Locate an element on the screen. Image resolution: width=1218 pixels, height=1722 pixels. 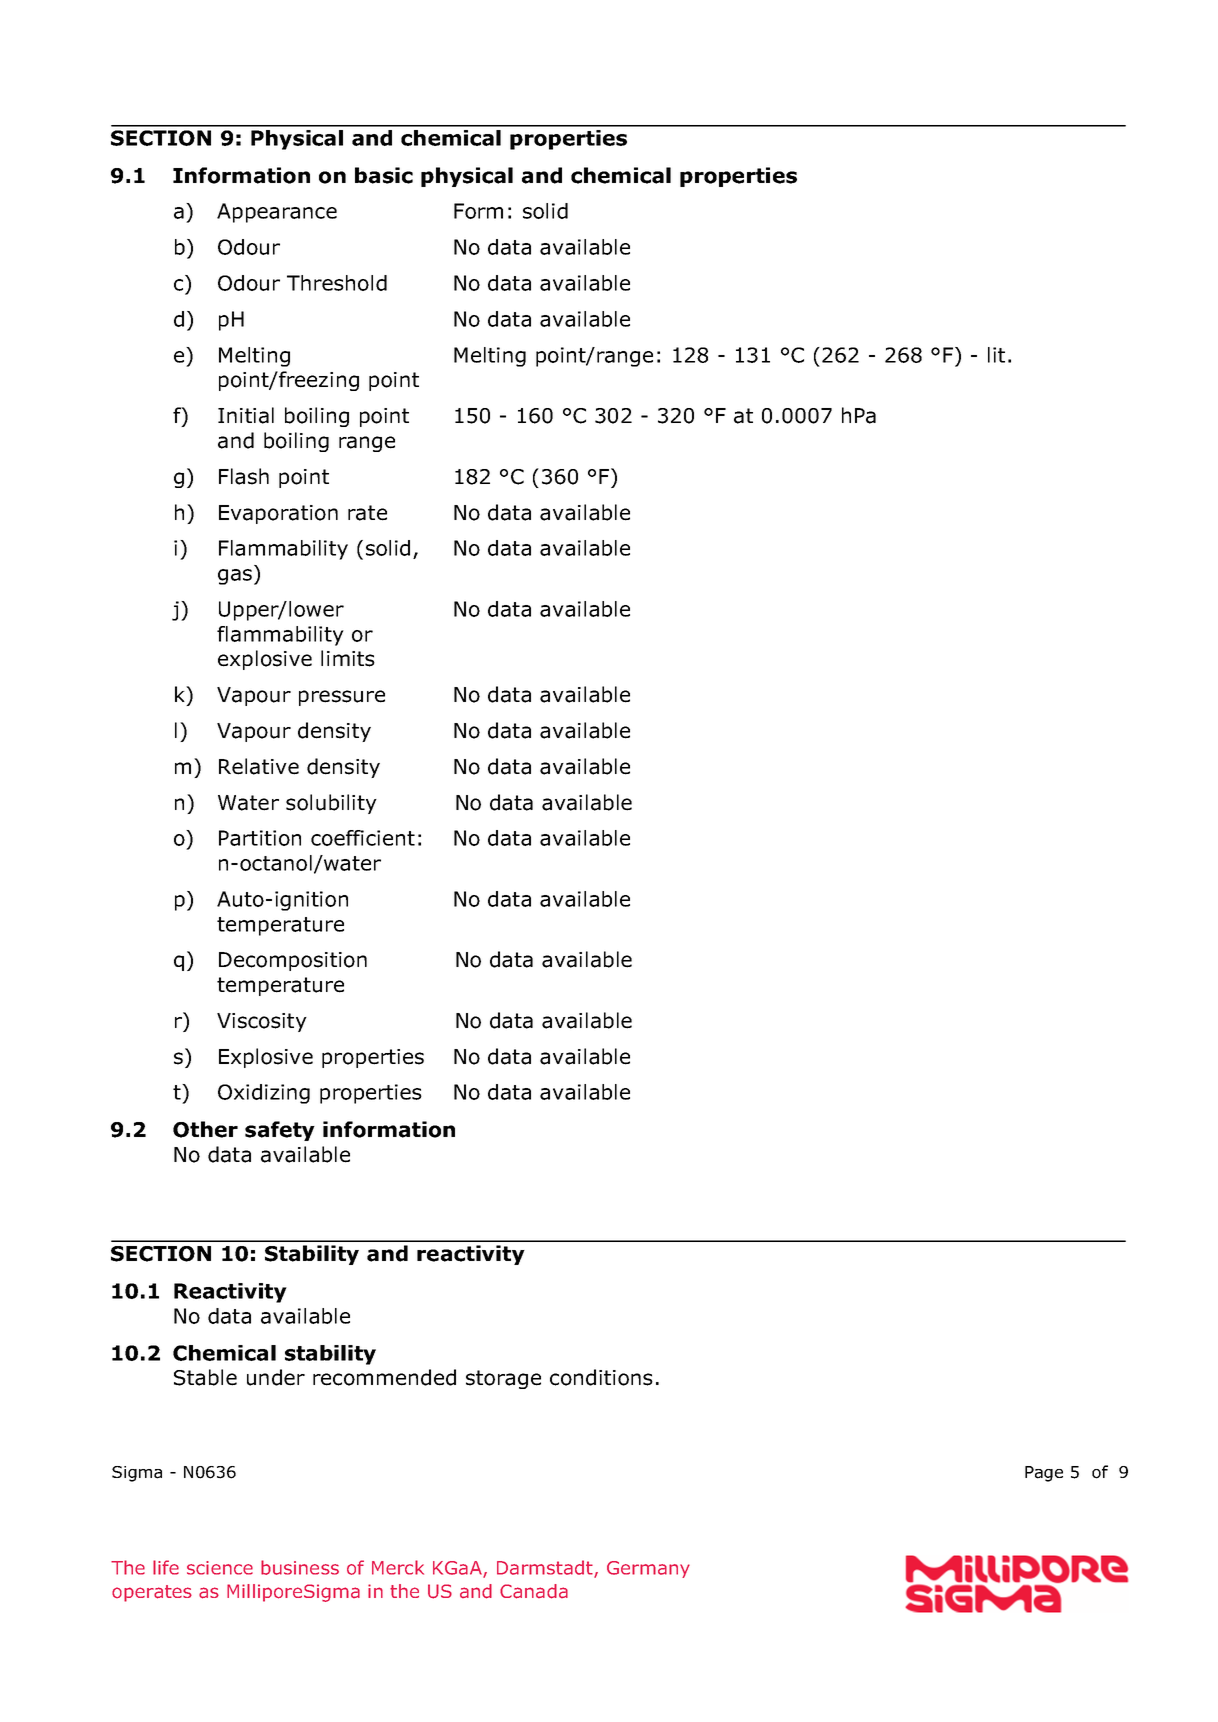
conditions is located at coordinates (601, 1377).
